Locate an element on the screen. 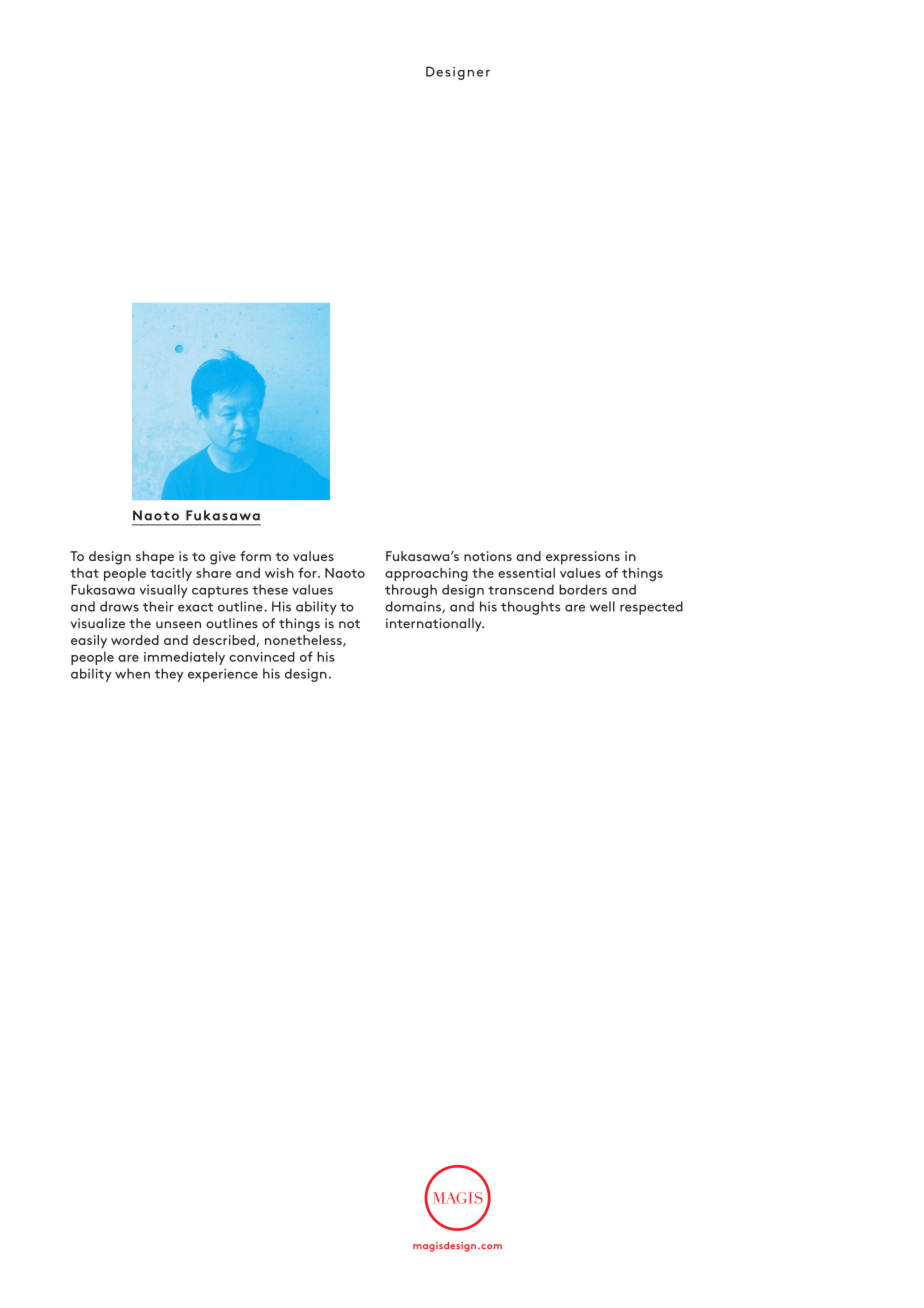 The height and width of the screenshot is (1308, 924). internationally is located at coordinates (435, 625).
